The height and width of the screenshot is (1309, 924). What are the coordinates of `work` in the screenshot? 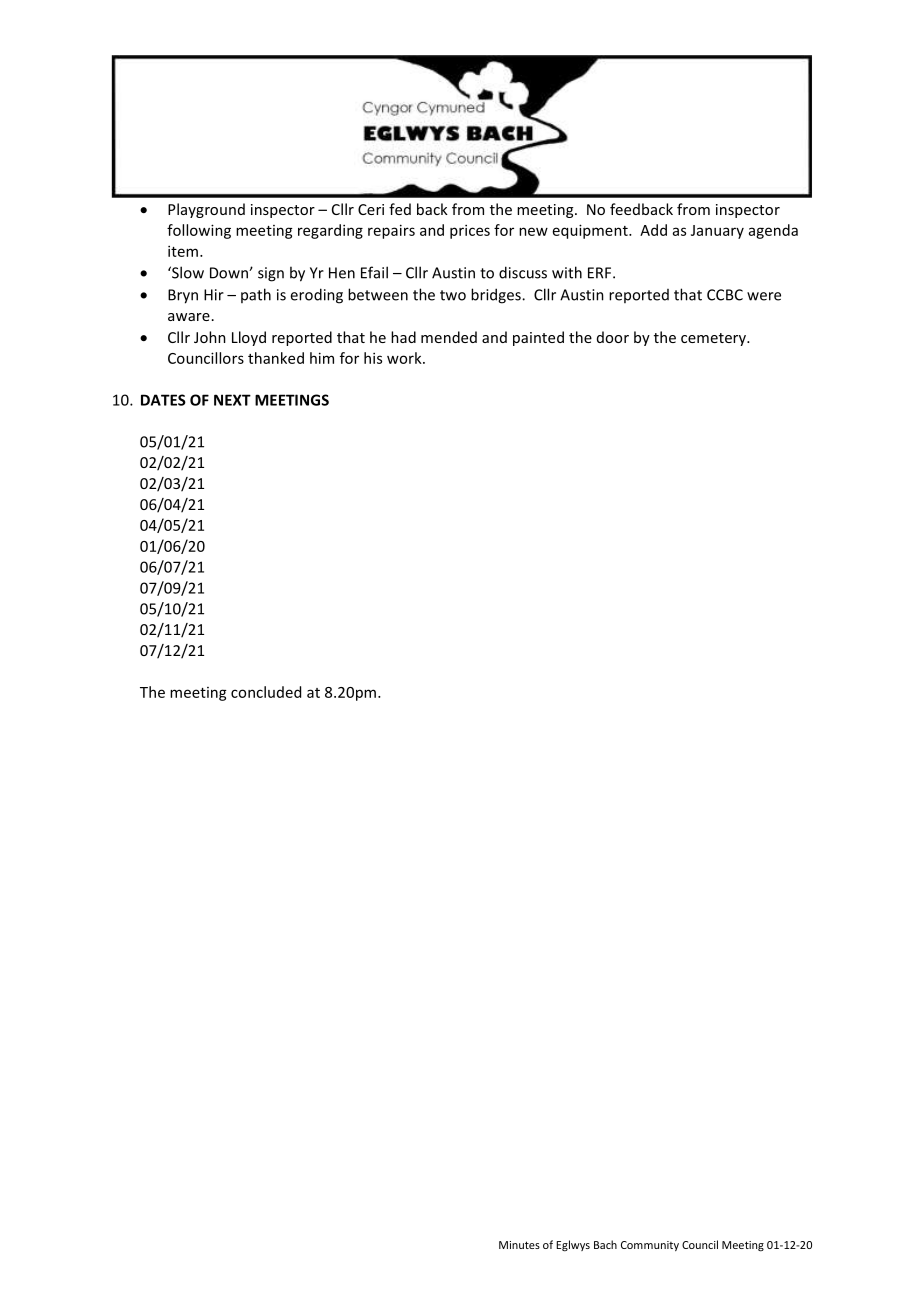 It's located at (405, 358).
